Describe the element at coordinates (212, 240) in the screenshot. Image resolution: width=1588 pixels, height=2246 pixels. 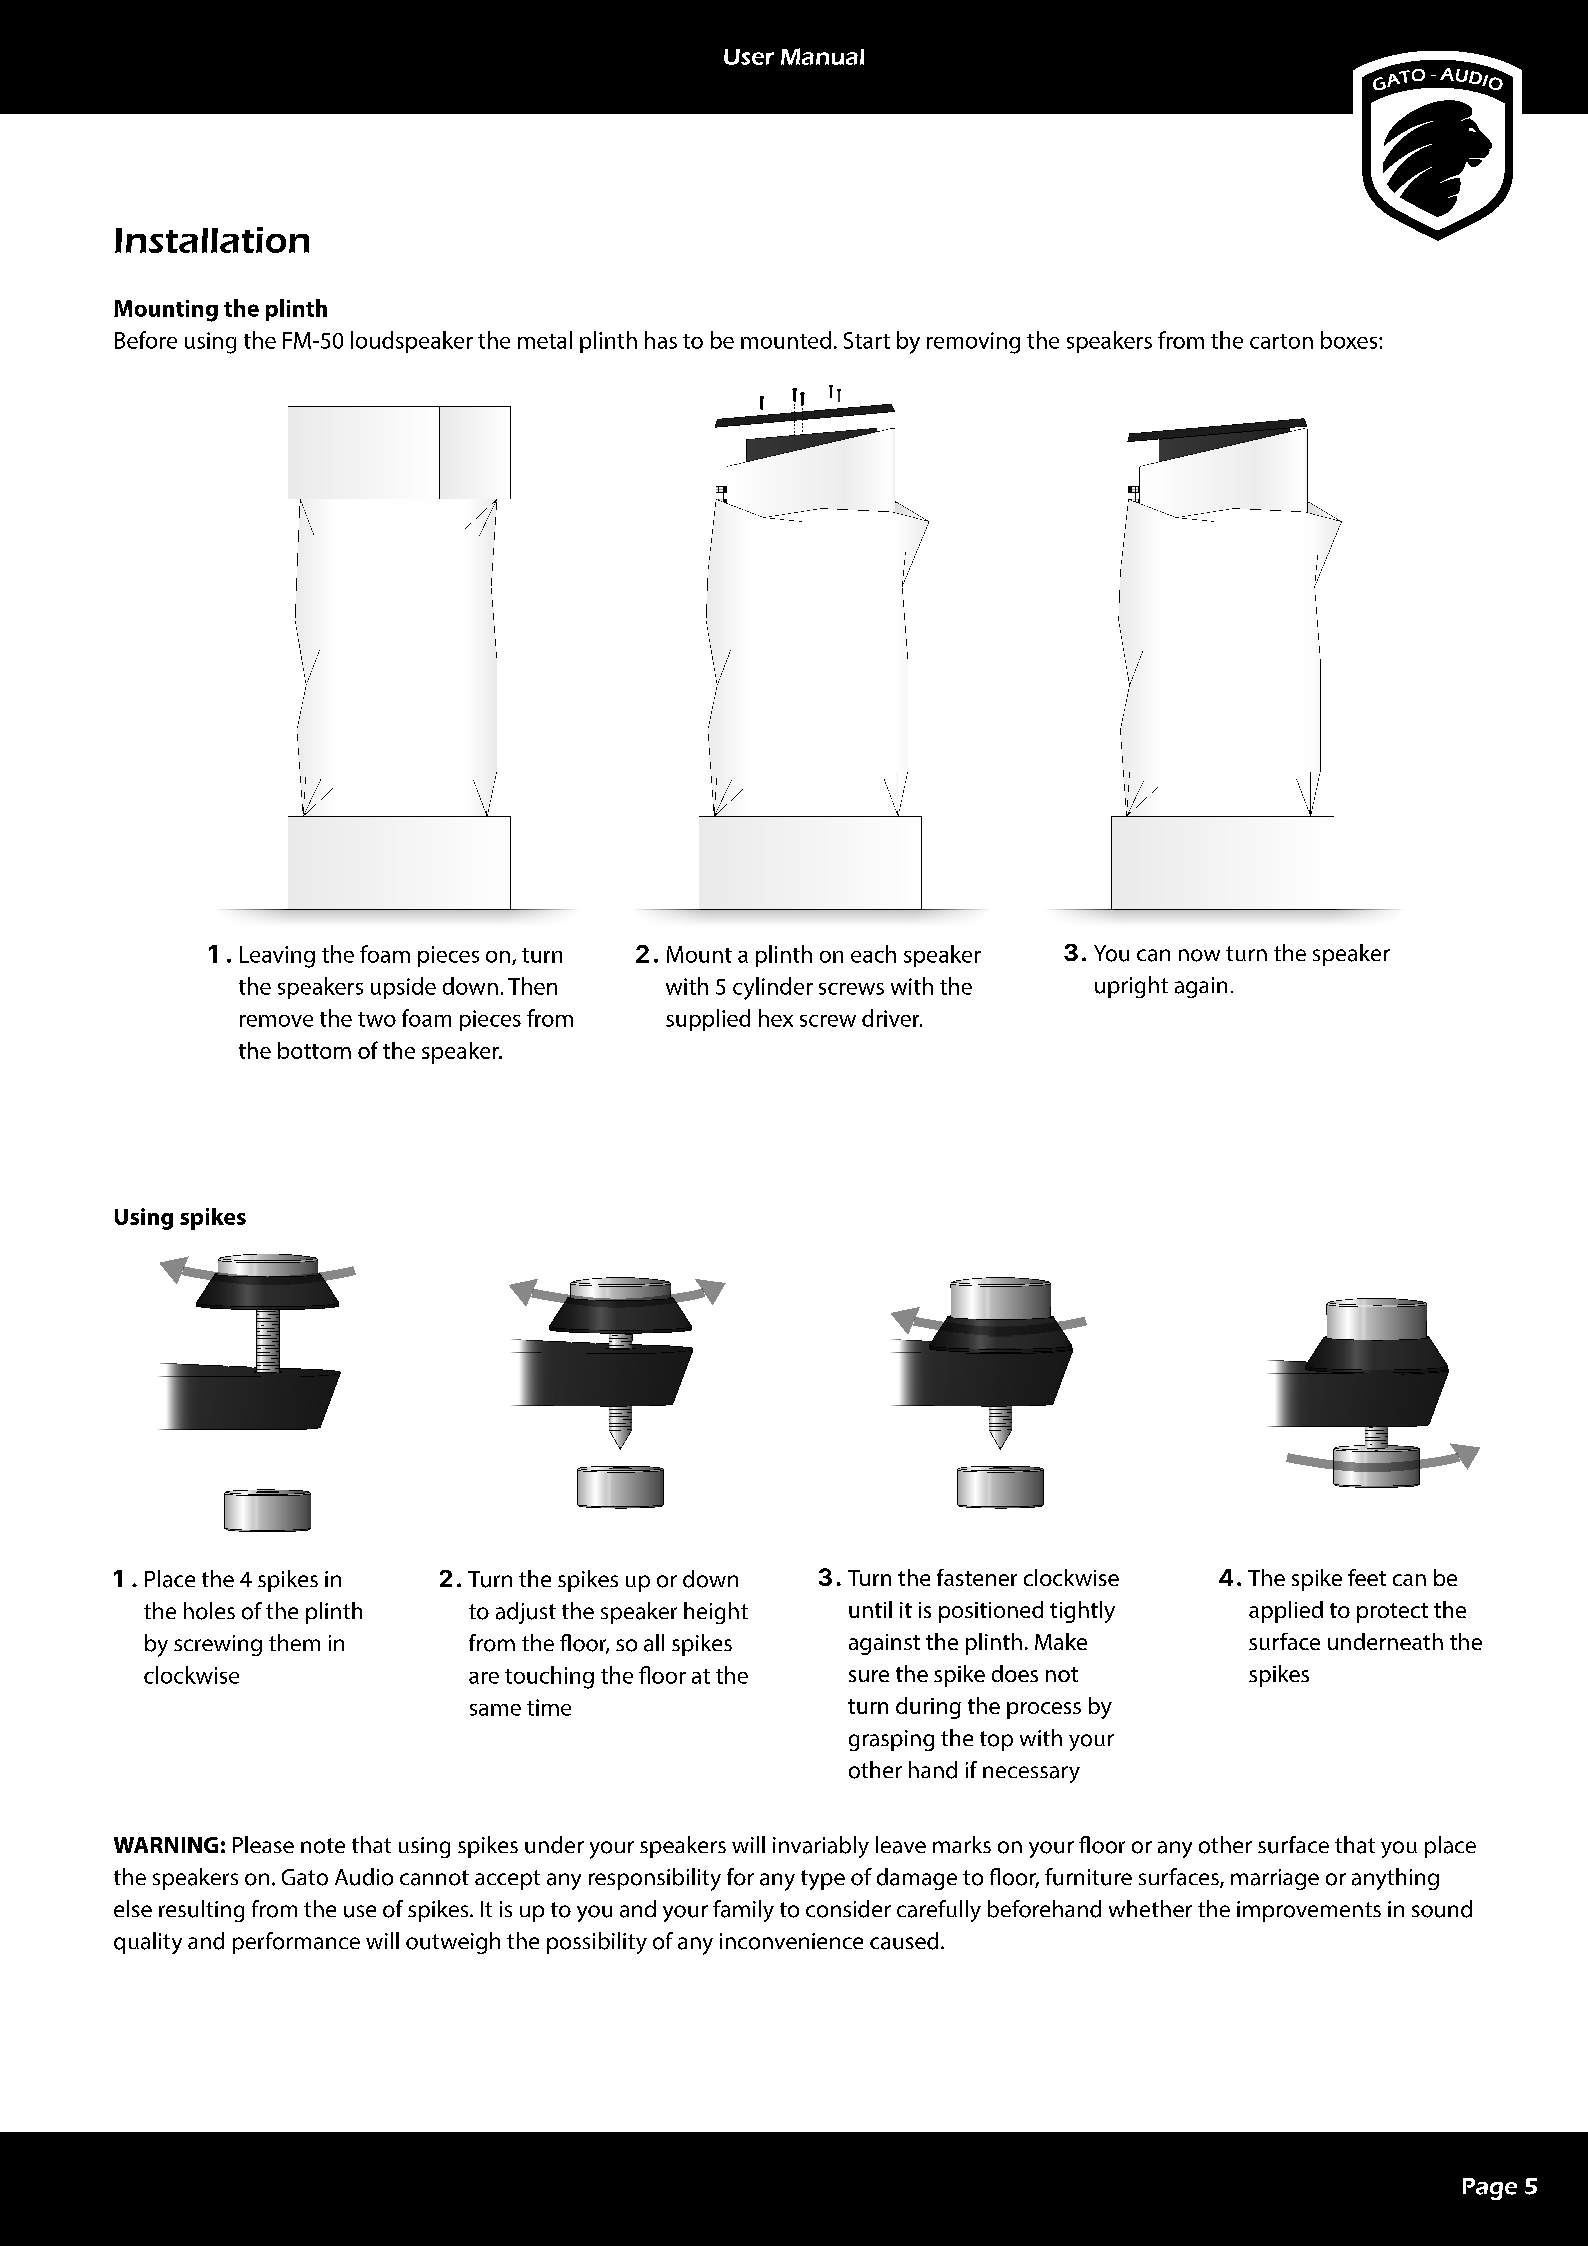
I see `Installation` at that location.
